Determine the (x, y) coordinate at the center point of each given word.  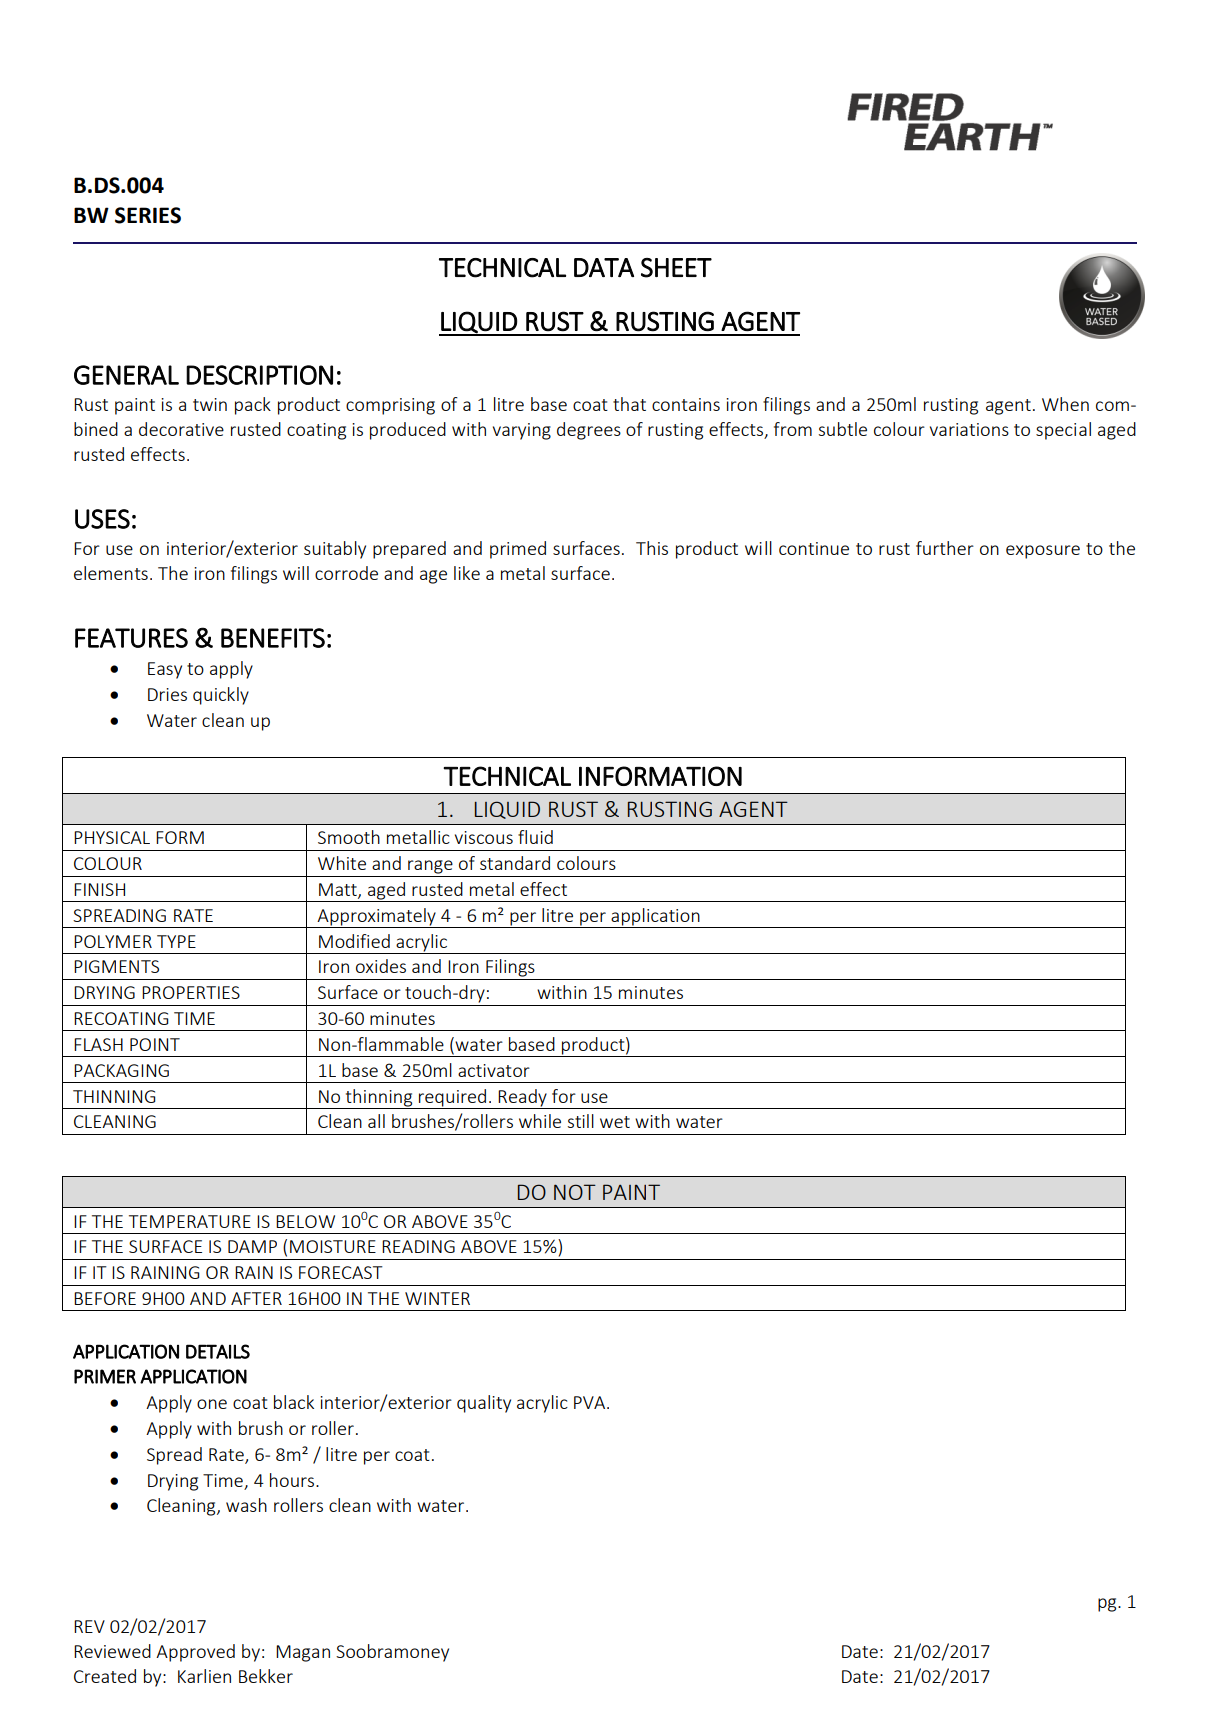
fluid (535, 837)
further (945, 548)
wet (615, 1122)
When (1065, 404)
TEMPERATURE (190, 1221)
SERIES (148, 215)
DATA (604, 267)
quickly (221, 696)
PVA (591, 1402)
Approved (195, 1653)
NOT (575, 1192)
